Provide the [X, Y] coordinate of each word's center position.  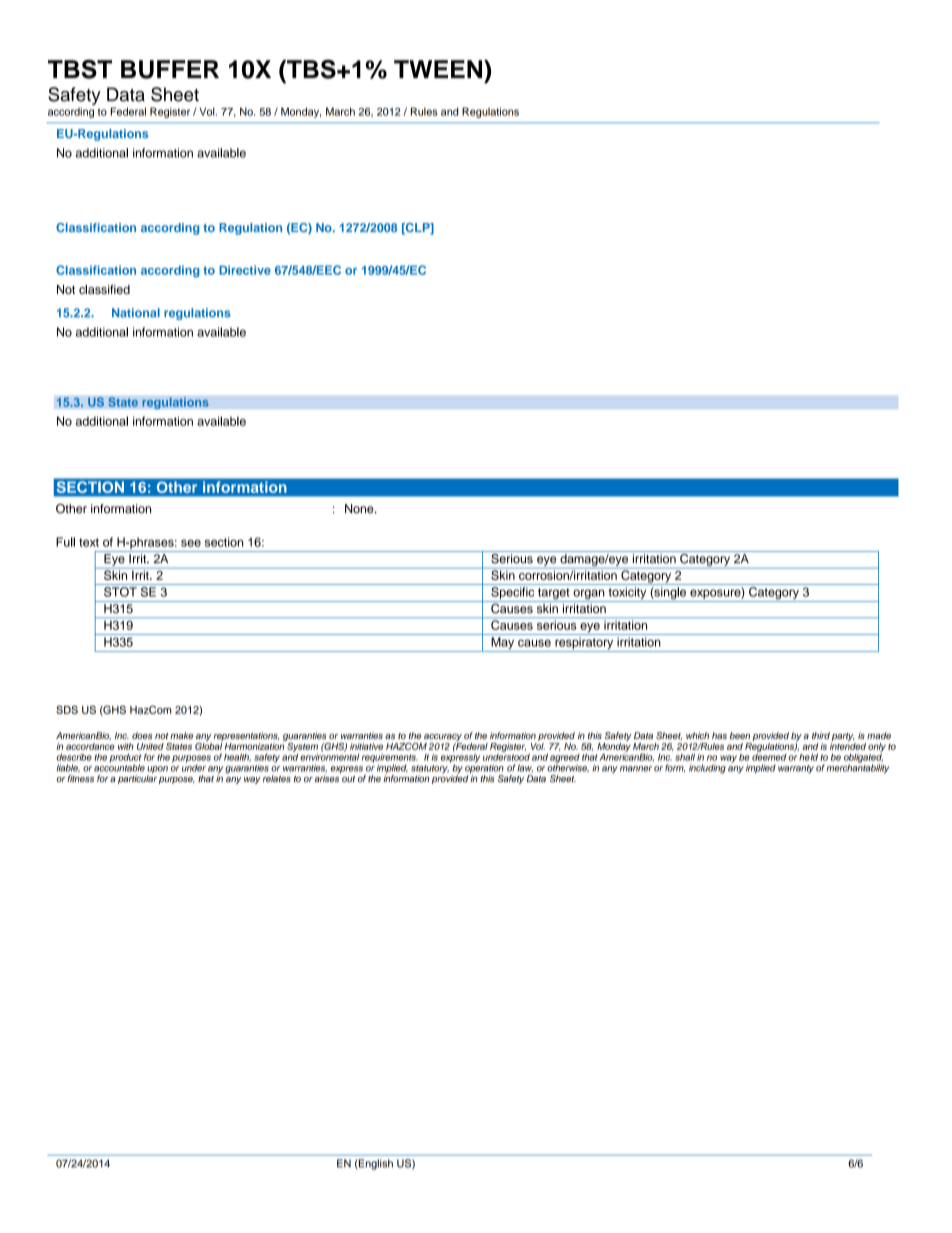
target [554, 595]
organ [589, 595]
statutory [430, 770]
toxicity [627, 594]
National [136, 313]
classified [104, 289]
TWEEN [439, 69]
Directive [245, 270]
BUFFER [170, 69]
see [191, 543]
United [150, 746]
